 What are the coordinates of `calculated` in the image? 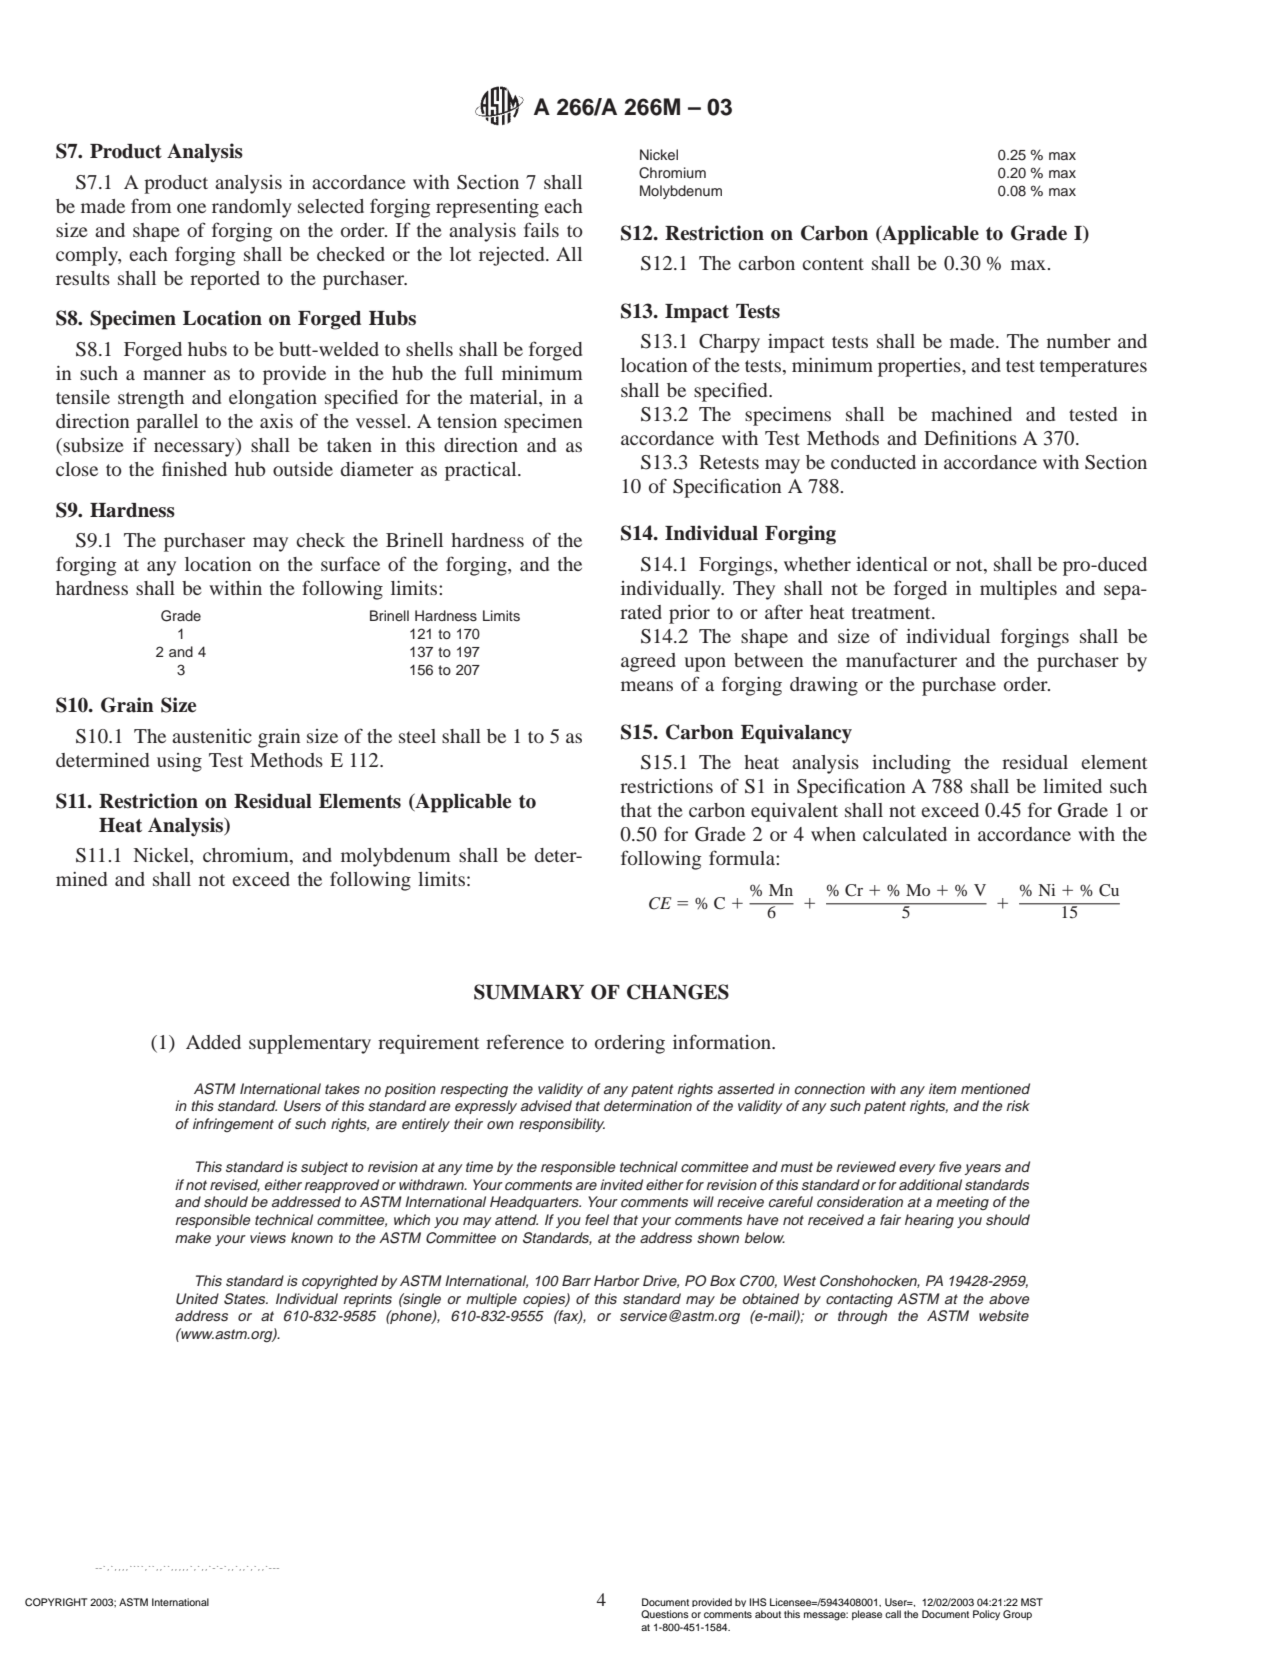 It's located at (905, 834).
